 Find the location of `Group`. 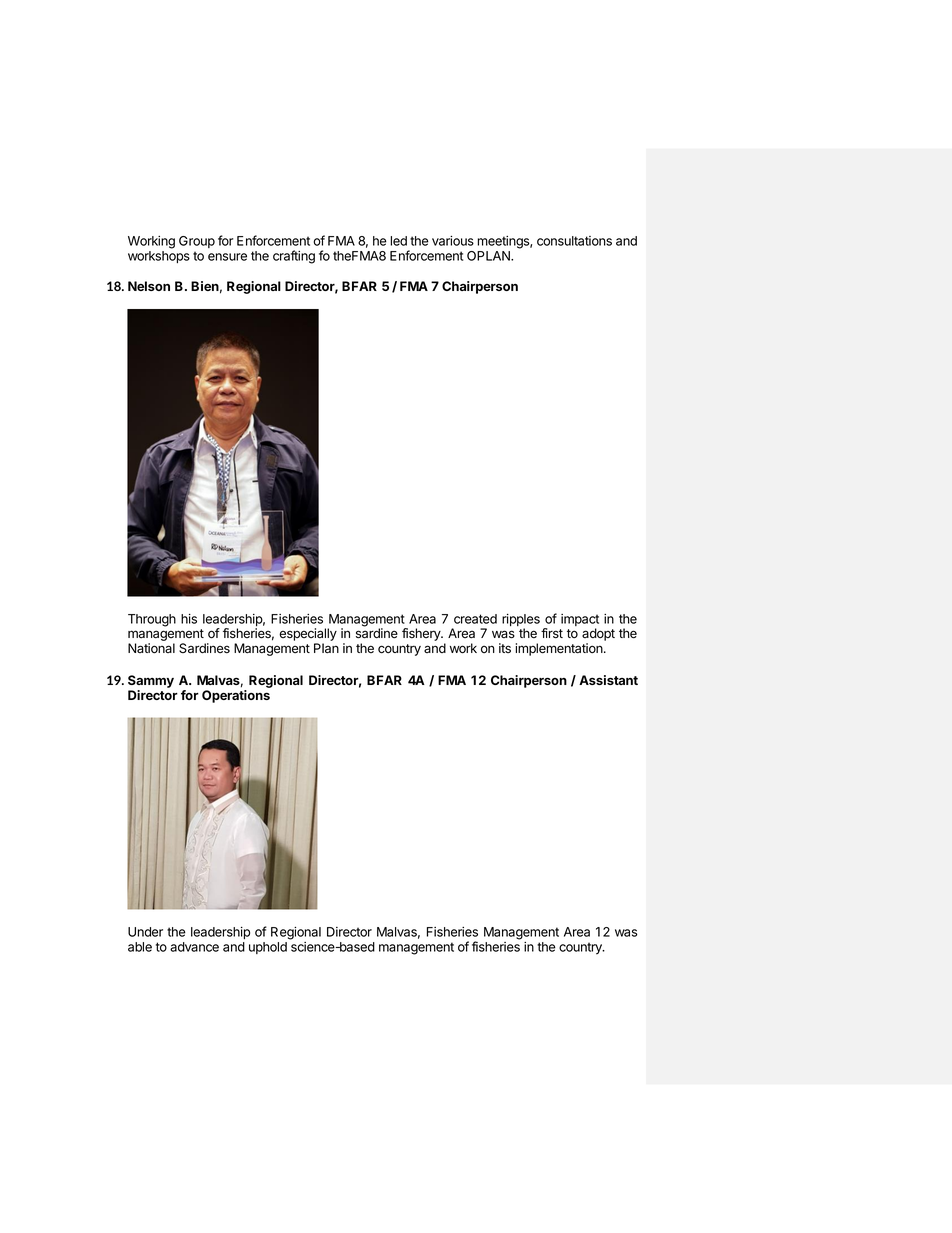

Group is located at coordinates (197, 242).
